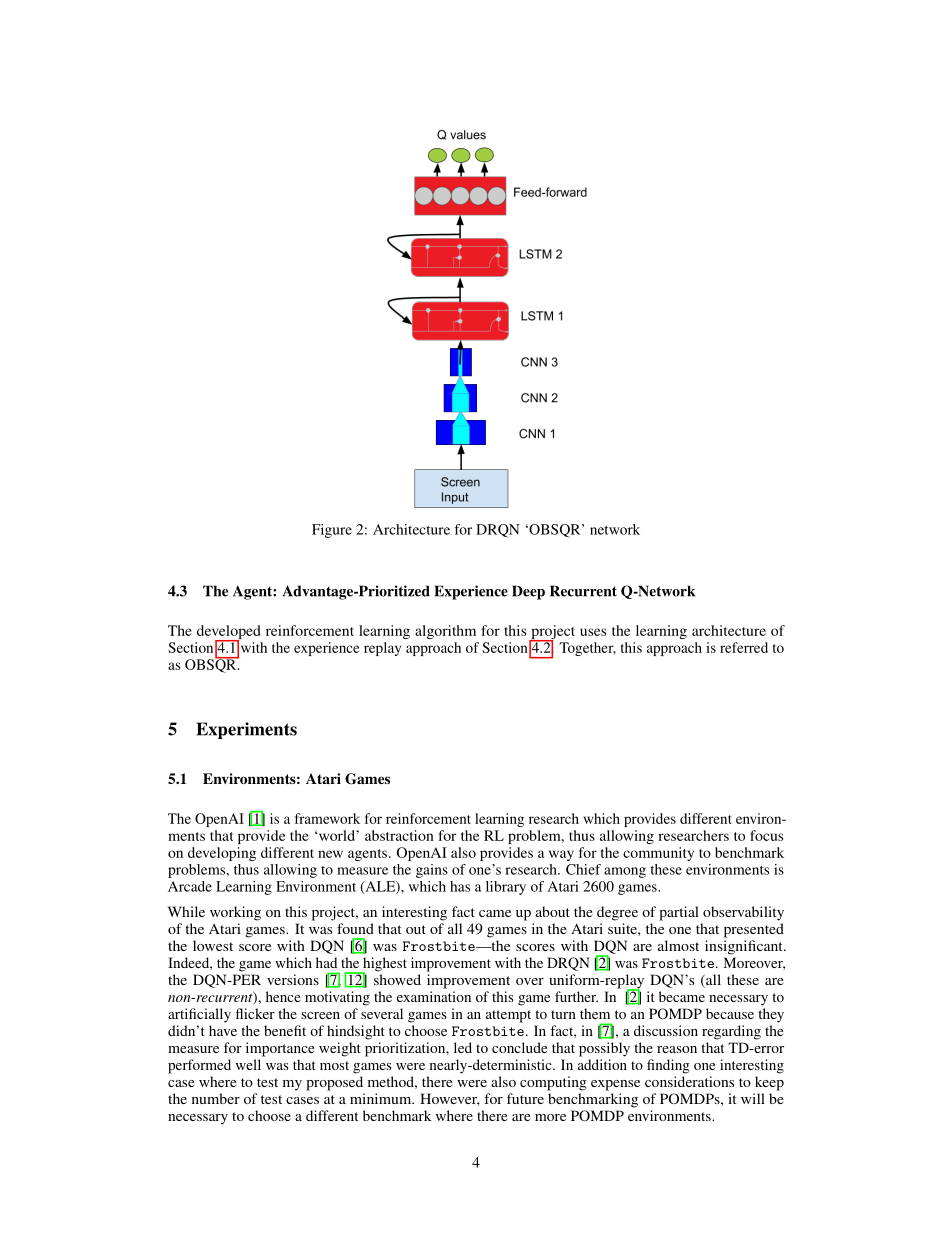  What do you see at coordinates (445, 632) in the document?
I see `algorithm` at bounding box center [445, 632].
